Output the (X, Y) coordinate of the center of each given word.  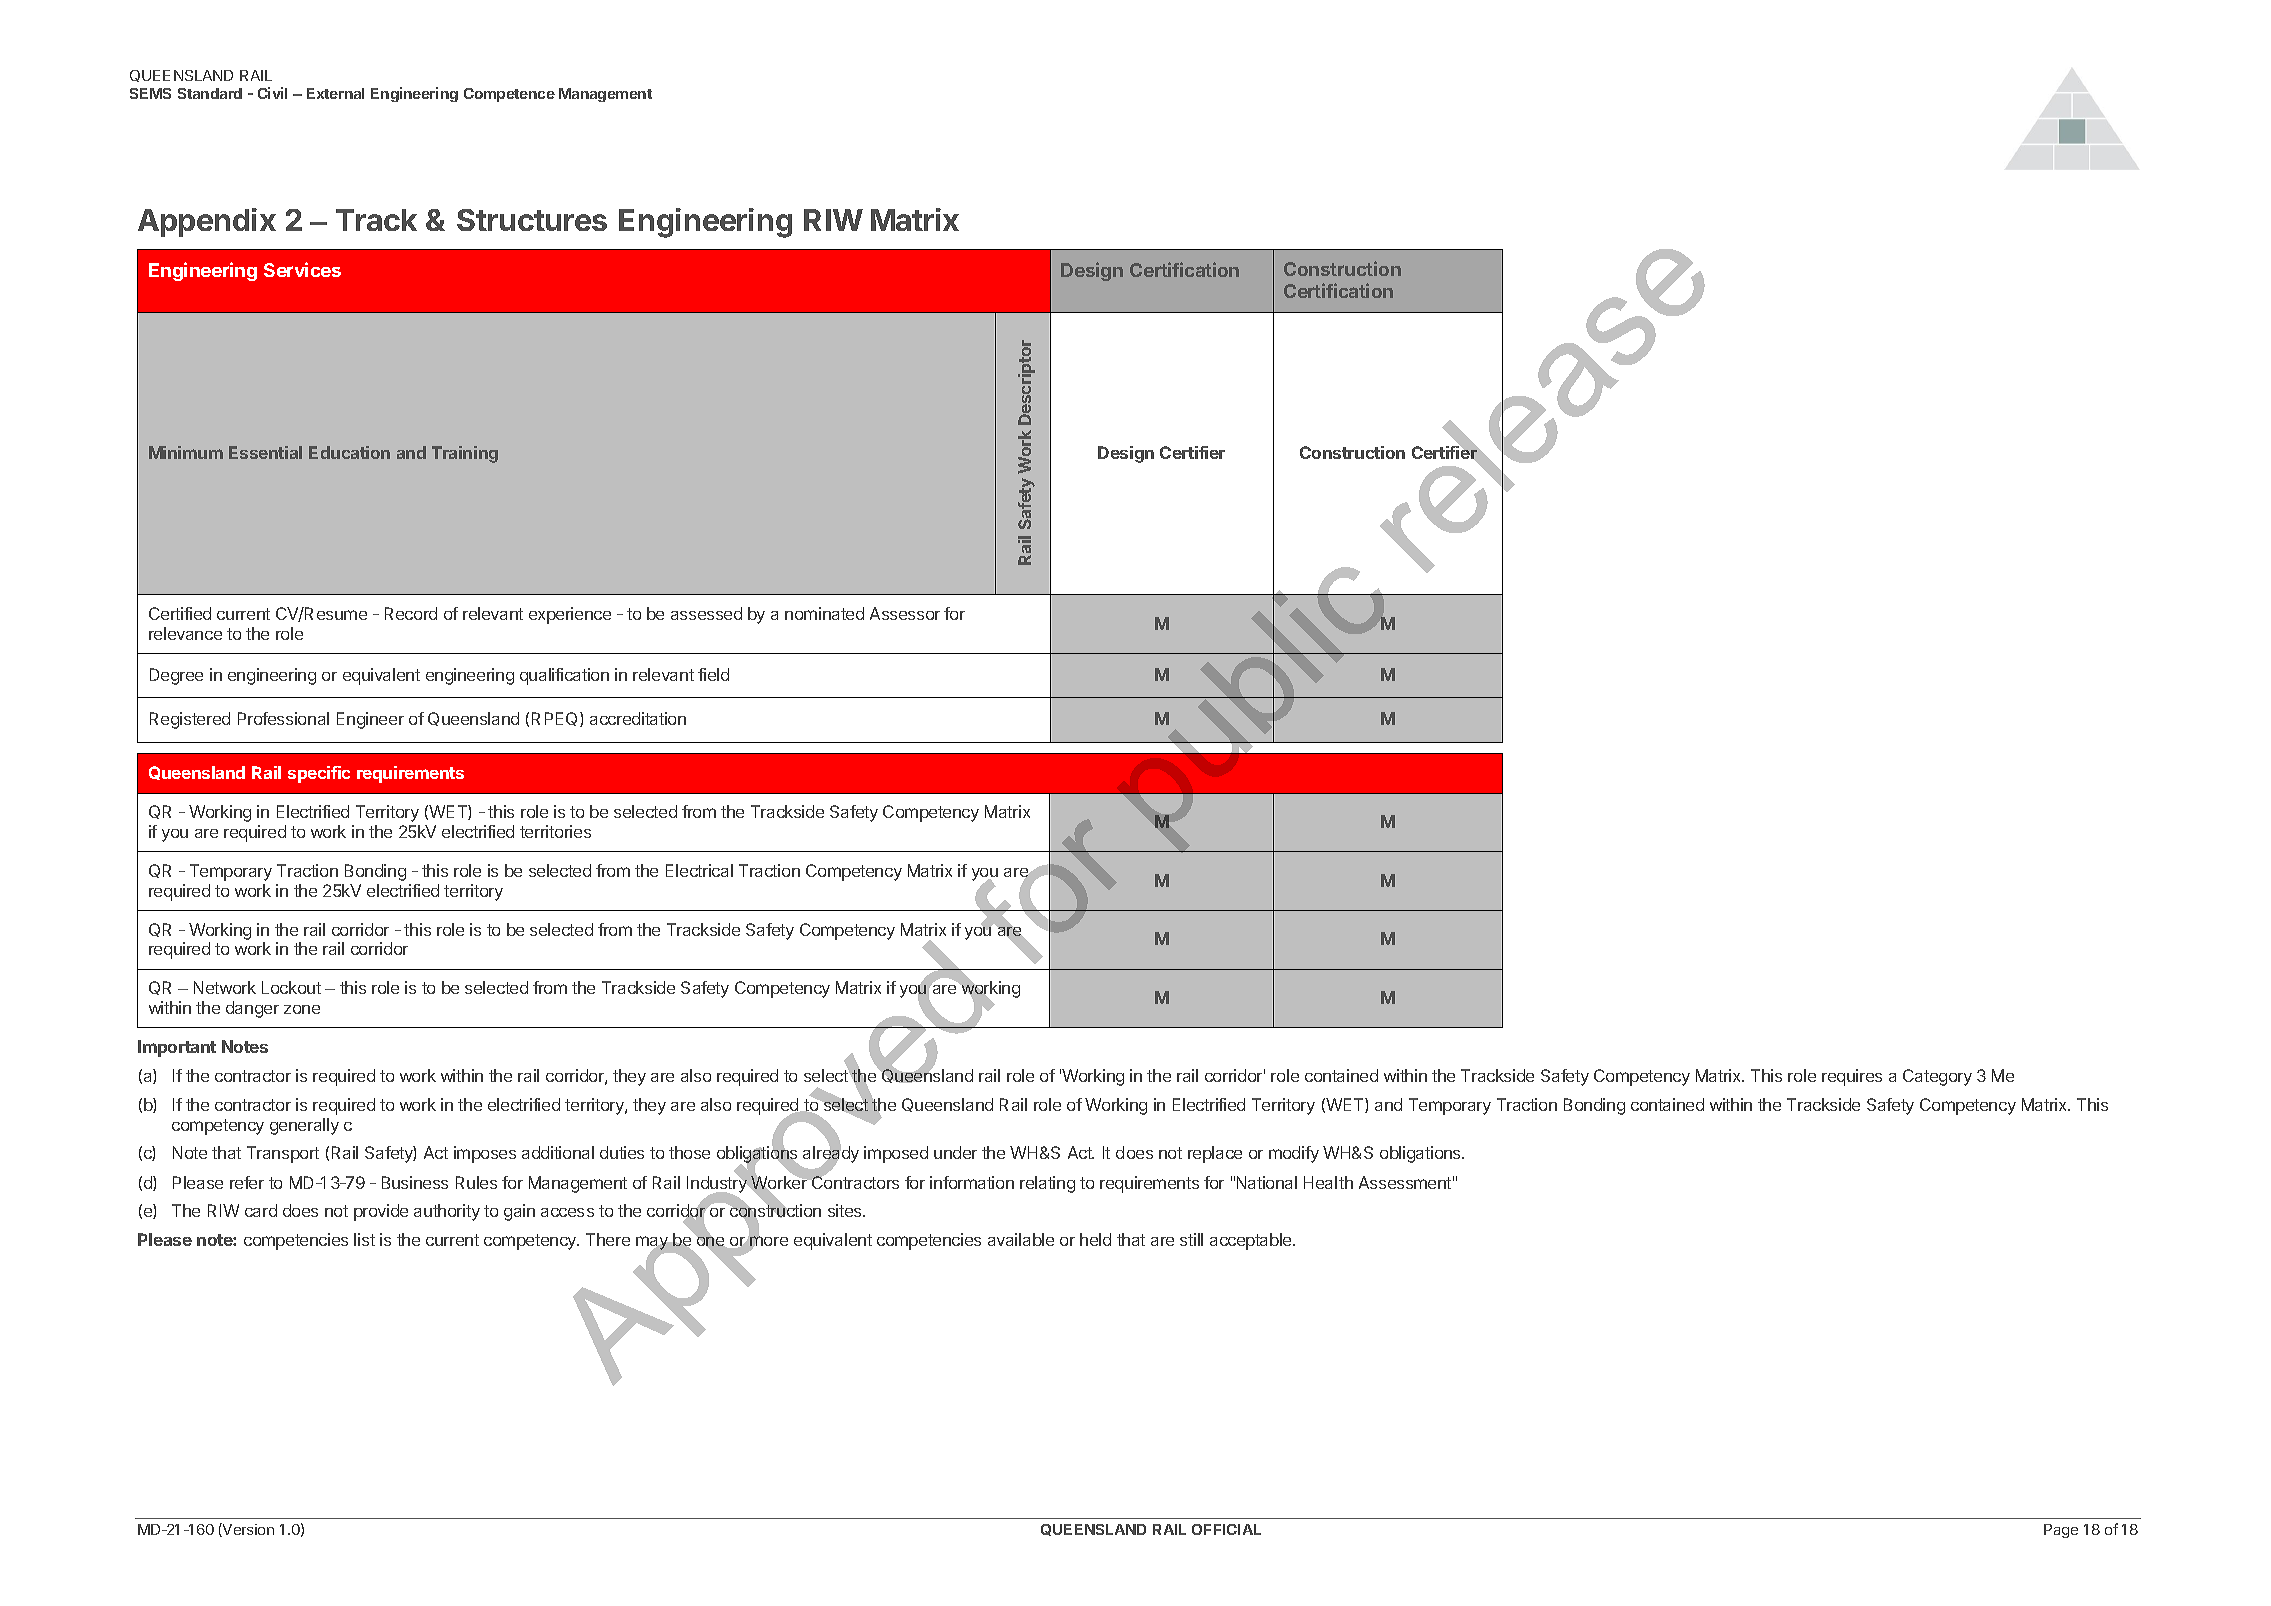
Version (247, 1530)
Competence (509, 95)
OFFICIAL (1226, 1529)
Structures (532, 220)
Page (2061, 1531)
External (335, 93)
